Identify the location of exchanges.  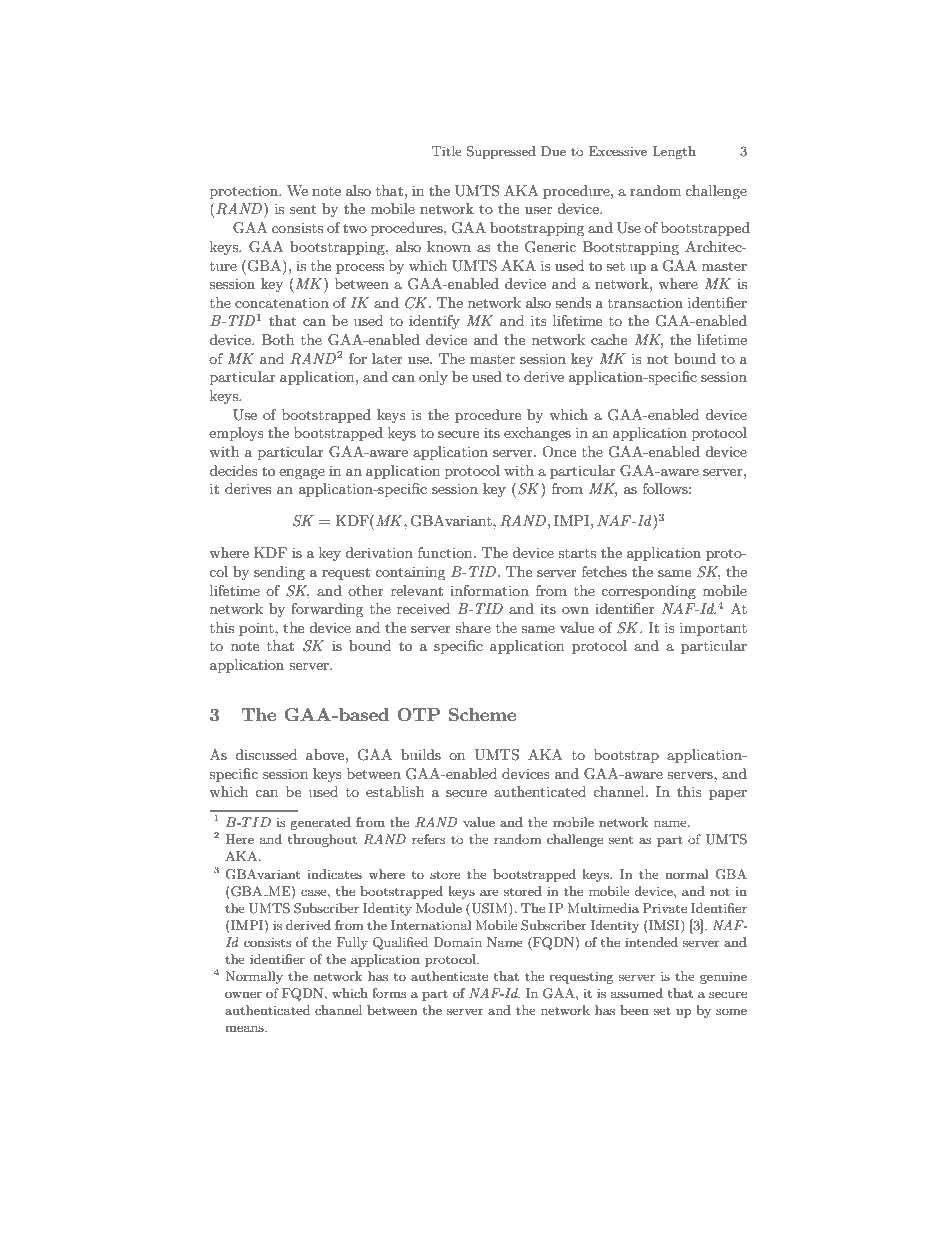
(537, 434).
